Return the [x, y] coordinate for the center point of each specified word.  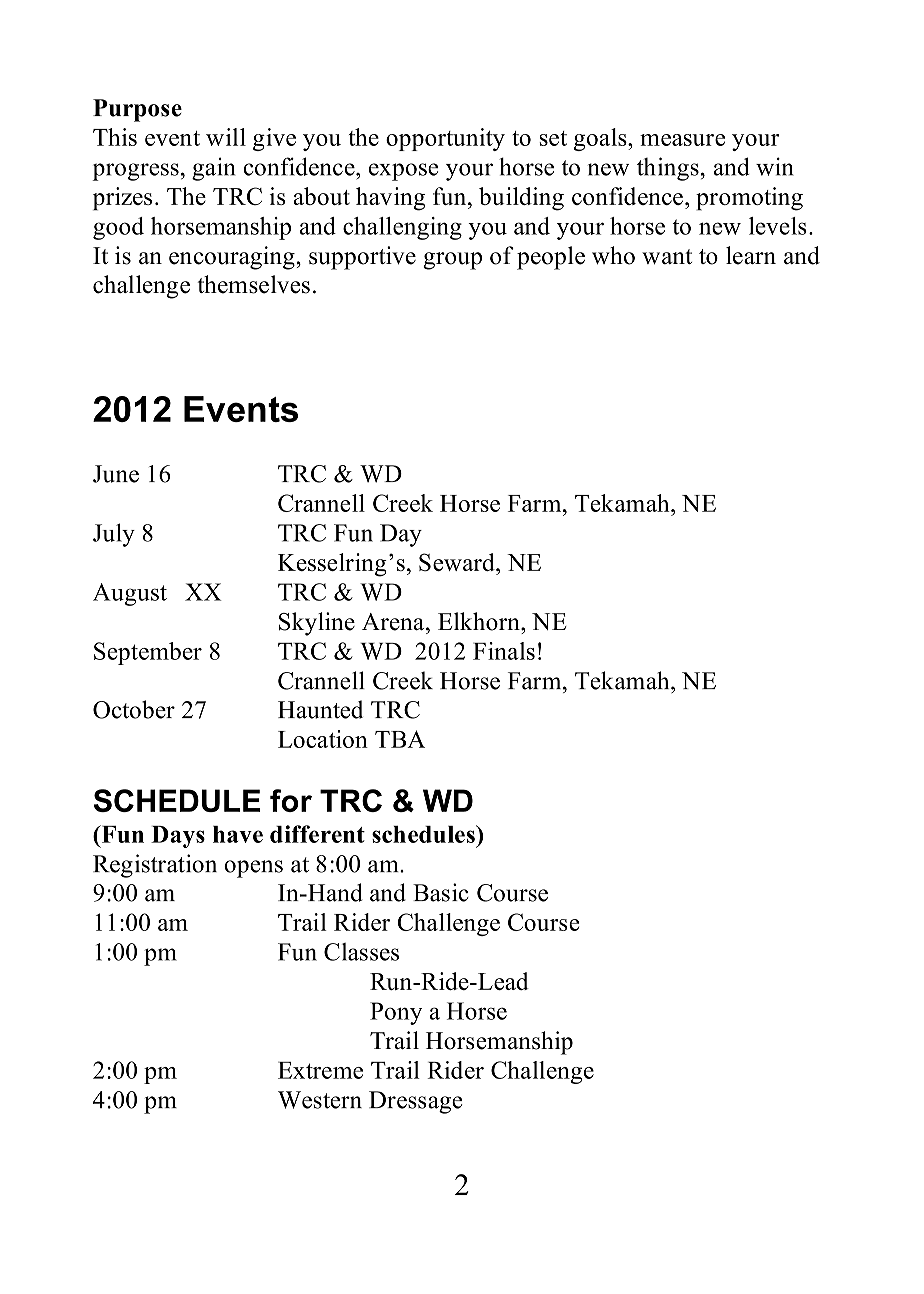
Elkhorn [480, 621]
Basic [440, 892]
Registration [155, 866]
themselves [253, 284]
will [226, 137]
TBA [400, 739]
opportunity [445, 139]
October [134, 709]
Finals [504, 651]
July [114, 535]
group [452, 261]
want [667, 257]
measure [682, 140]
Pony [396, 1013]
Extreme [320, 1070]
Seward [458, 562]
